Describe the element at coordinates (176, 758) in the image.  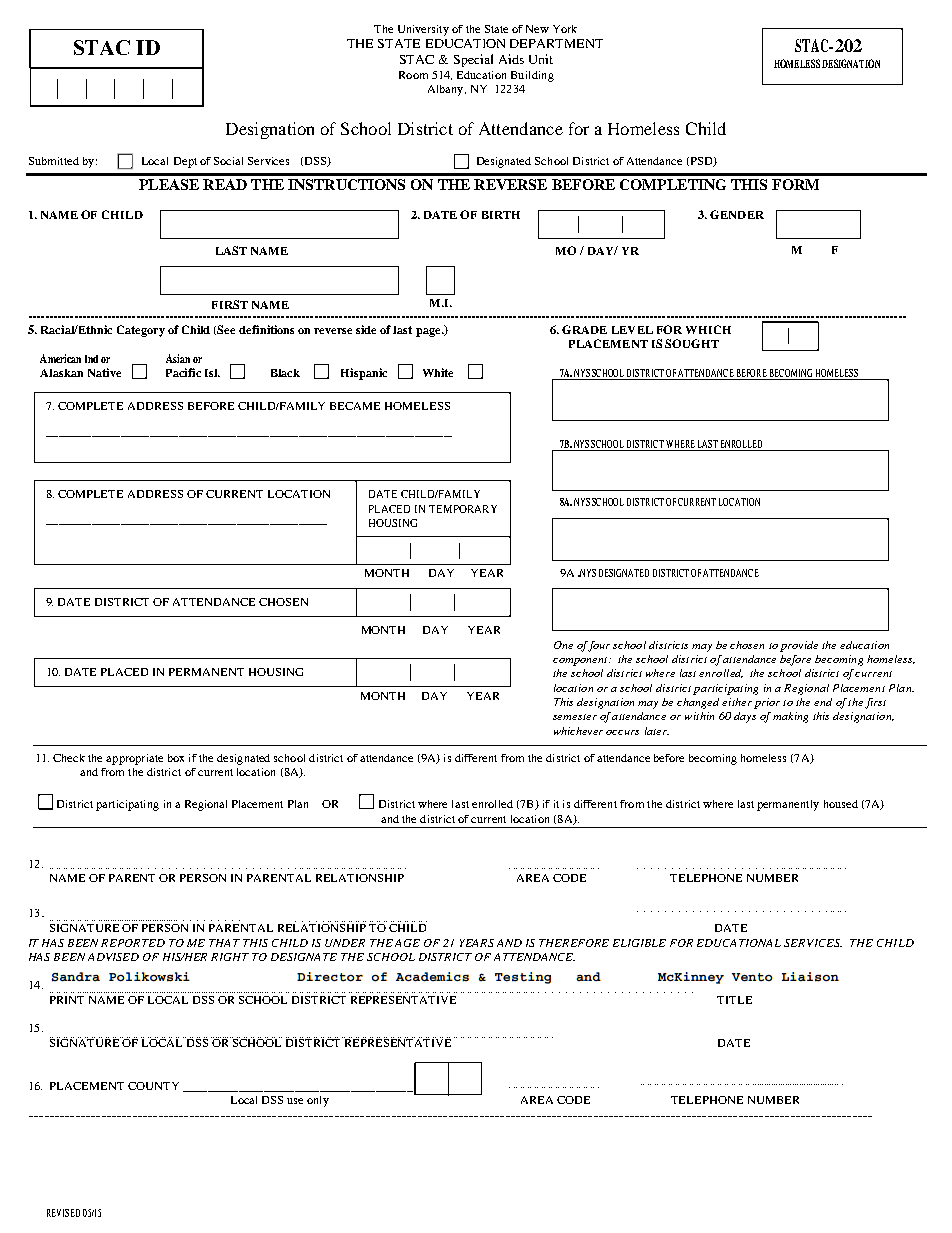
I see `box` at that location.
